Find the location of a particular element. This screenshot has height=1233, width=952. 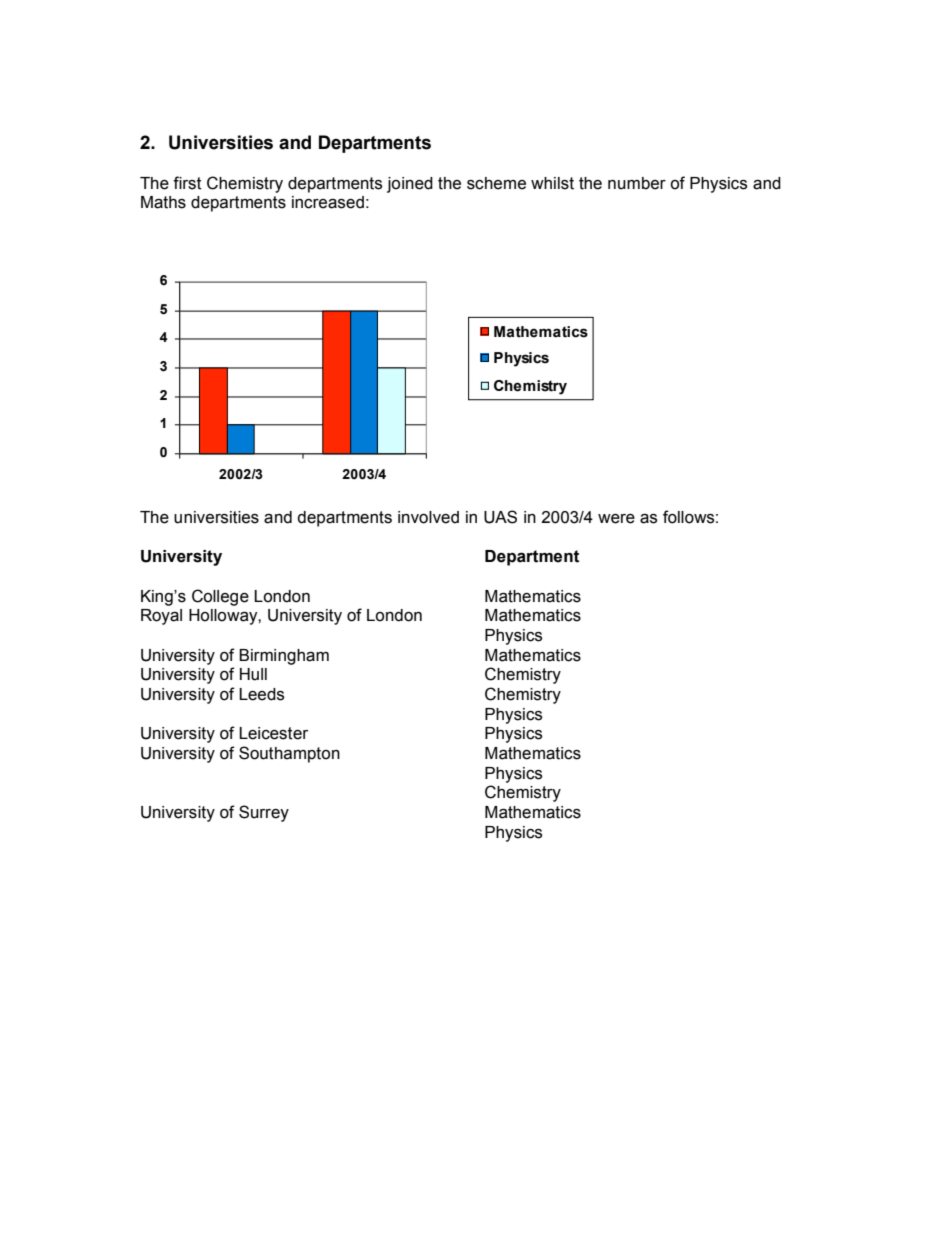

first is located at coordinates (187, 183).
